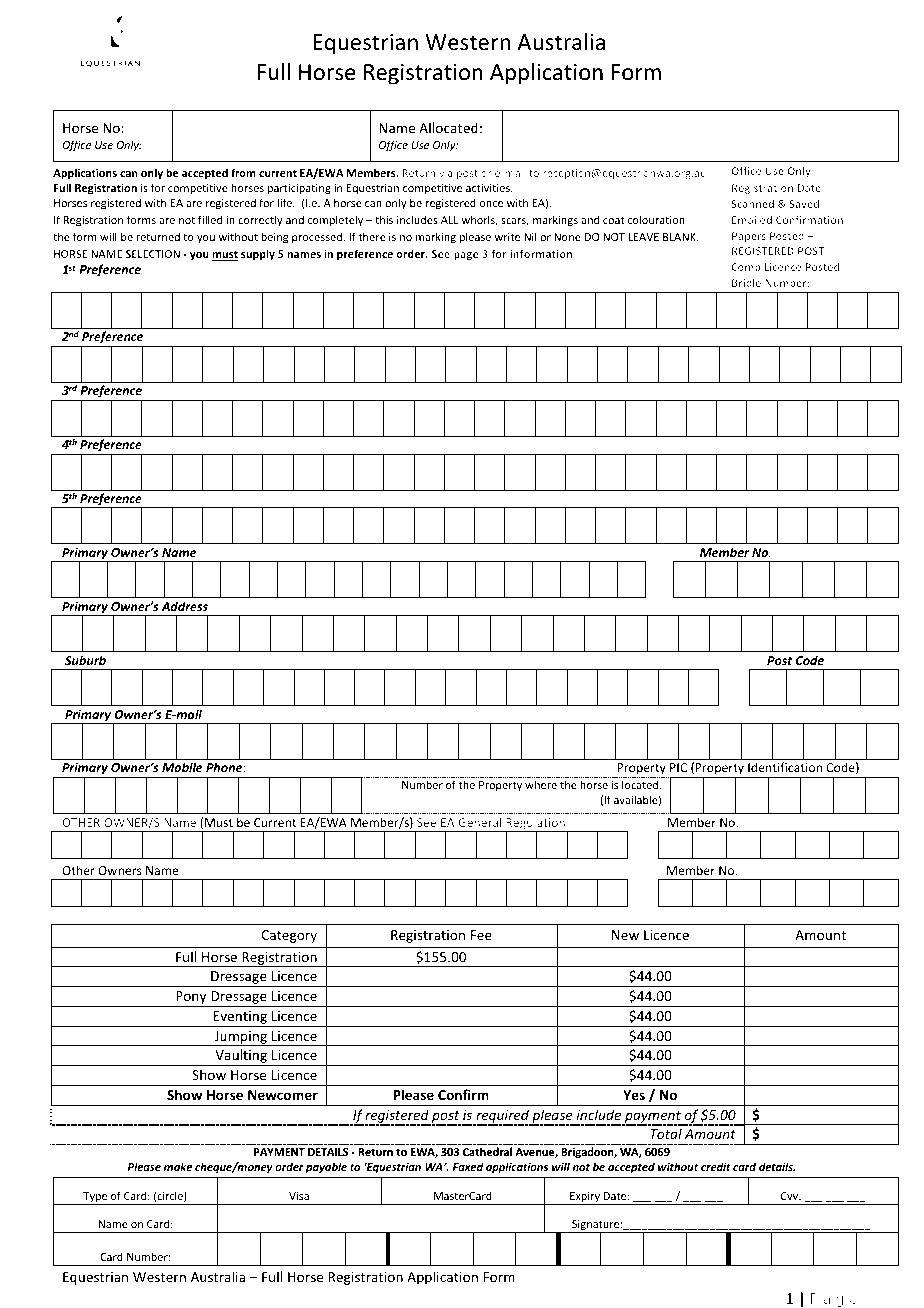 This screenshot has width=924, height=1308. Describe the element at coordinates (289, 936) in the screenshot. I see `Category` at that location.
